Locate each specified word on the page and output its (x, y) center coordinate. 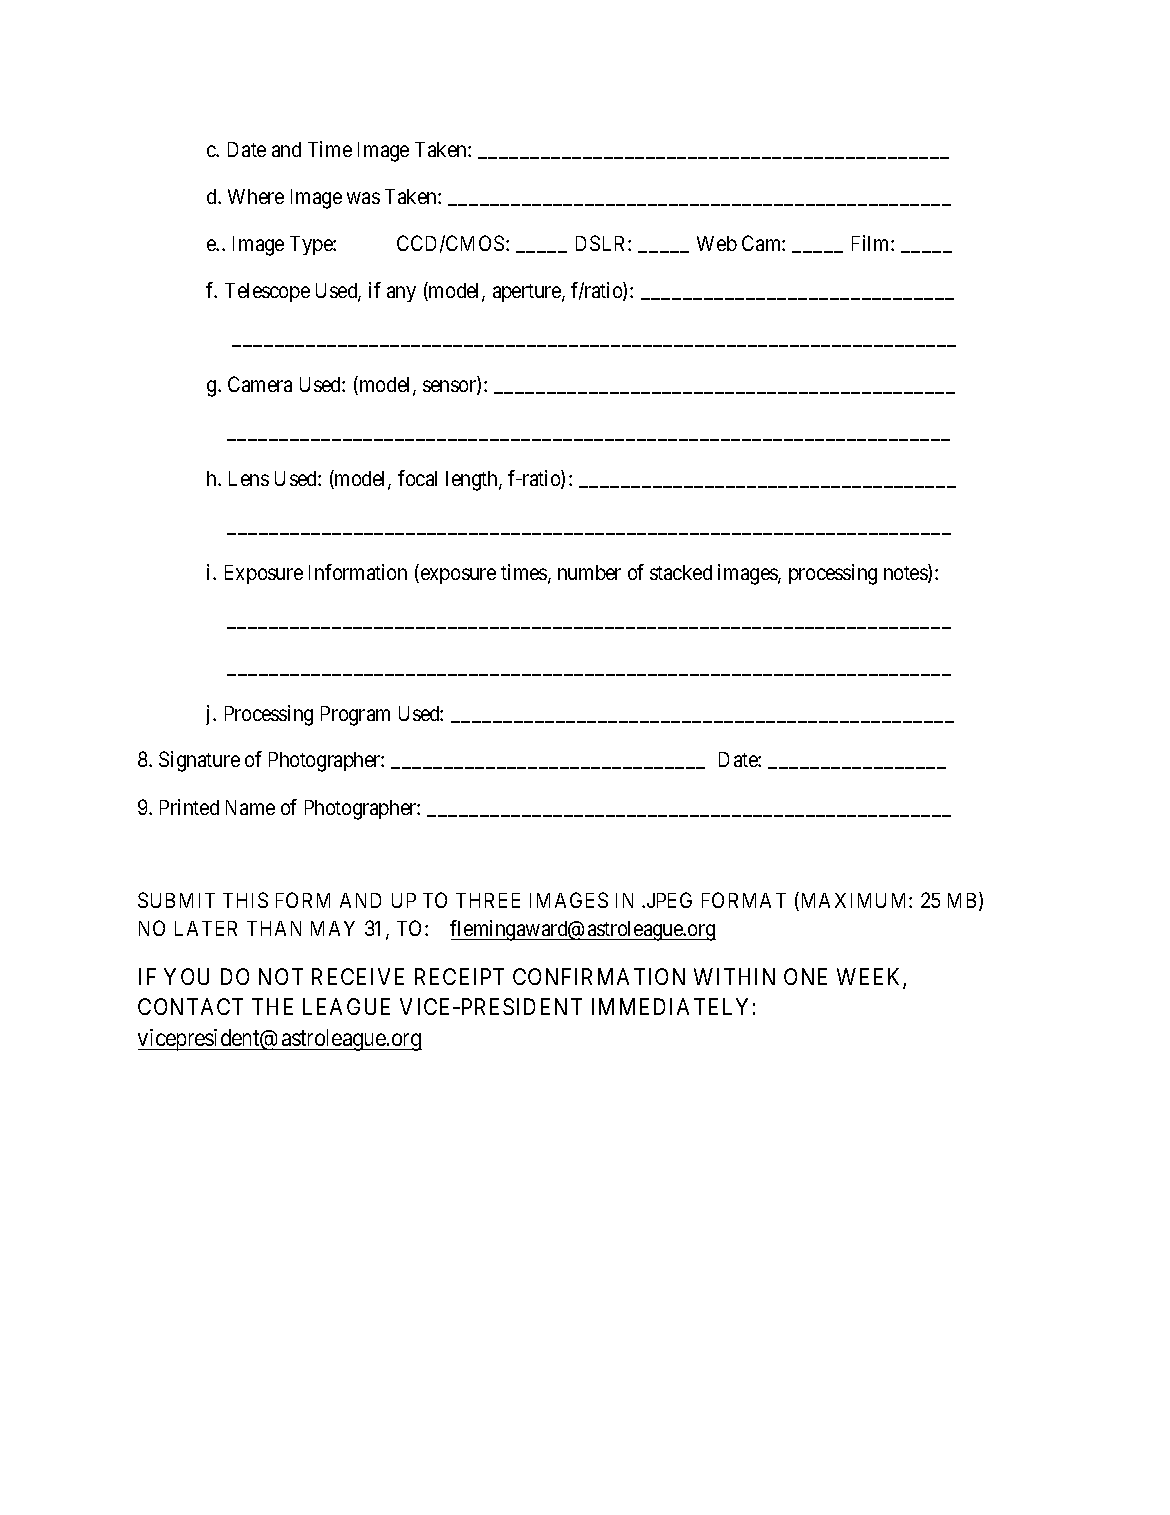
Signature (199, 761)
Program (355, 716)
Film (872, 243)
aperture (528, 293)
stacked (681, 572)
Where (256, 196)
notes (906, 574)
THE (272, 1006)
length (473, 481)
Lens (249, 478)
